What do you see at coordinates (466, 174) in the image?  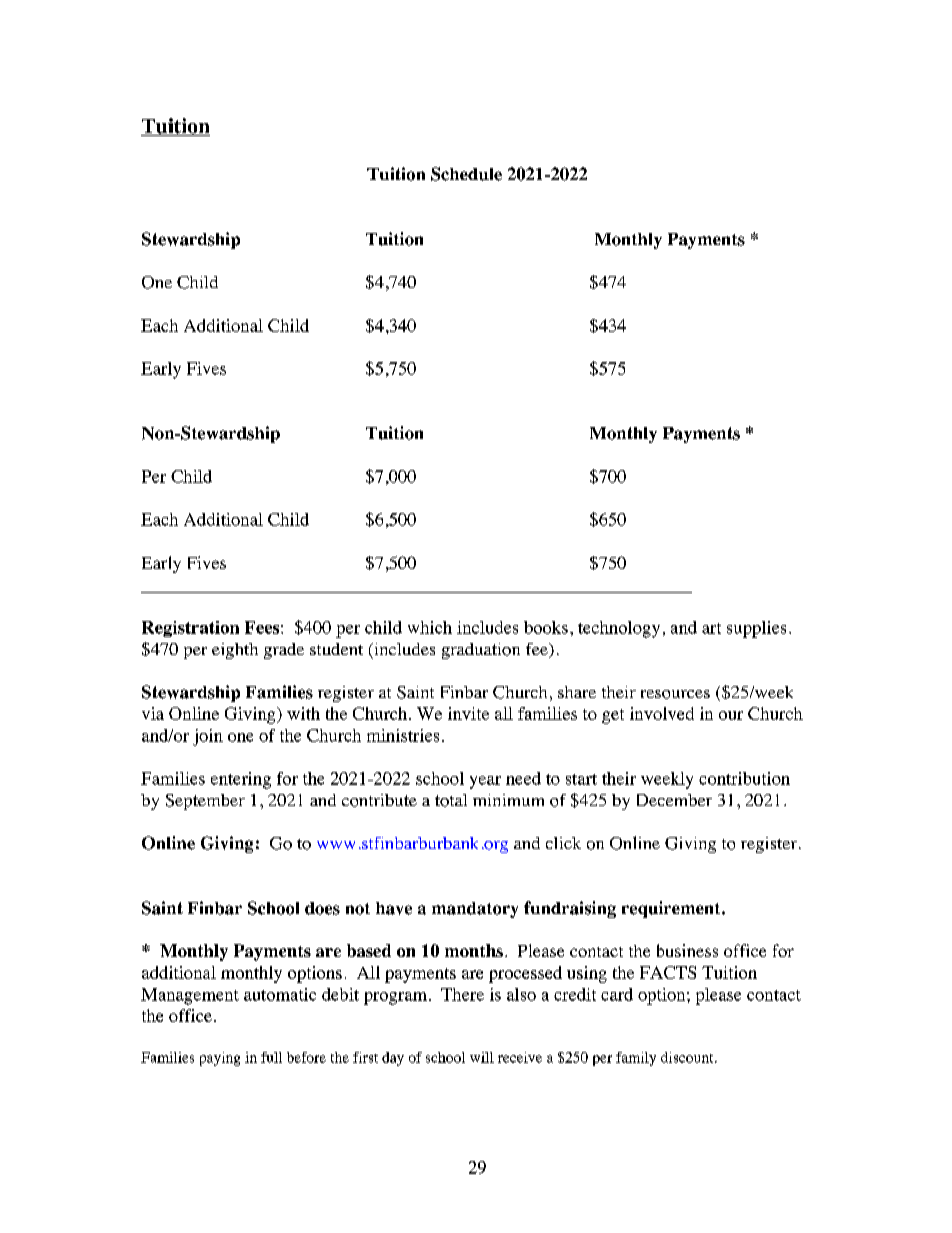 I see `Schedule` at bounding box center [466, 174].
